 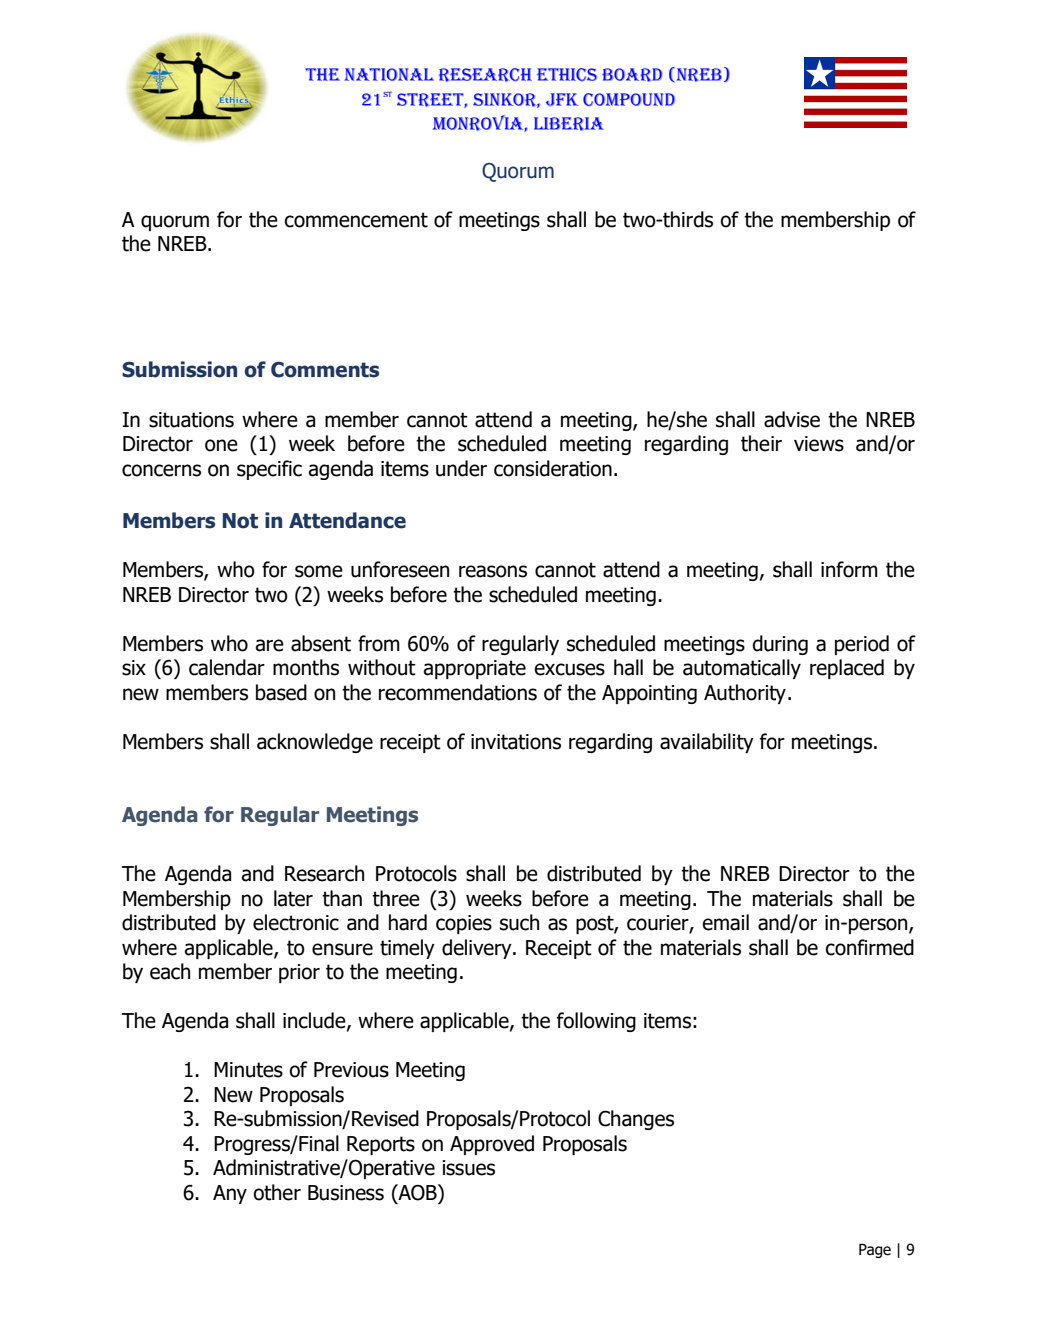 What do you see at coordinates (325, 370) in the screenshot?
I see `Comments` at bounding box center [325, 370].
